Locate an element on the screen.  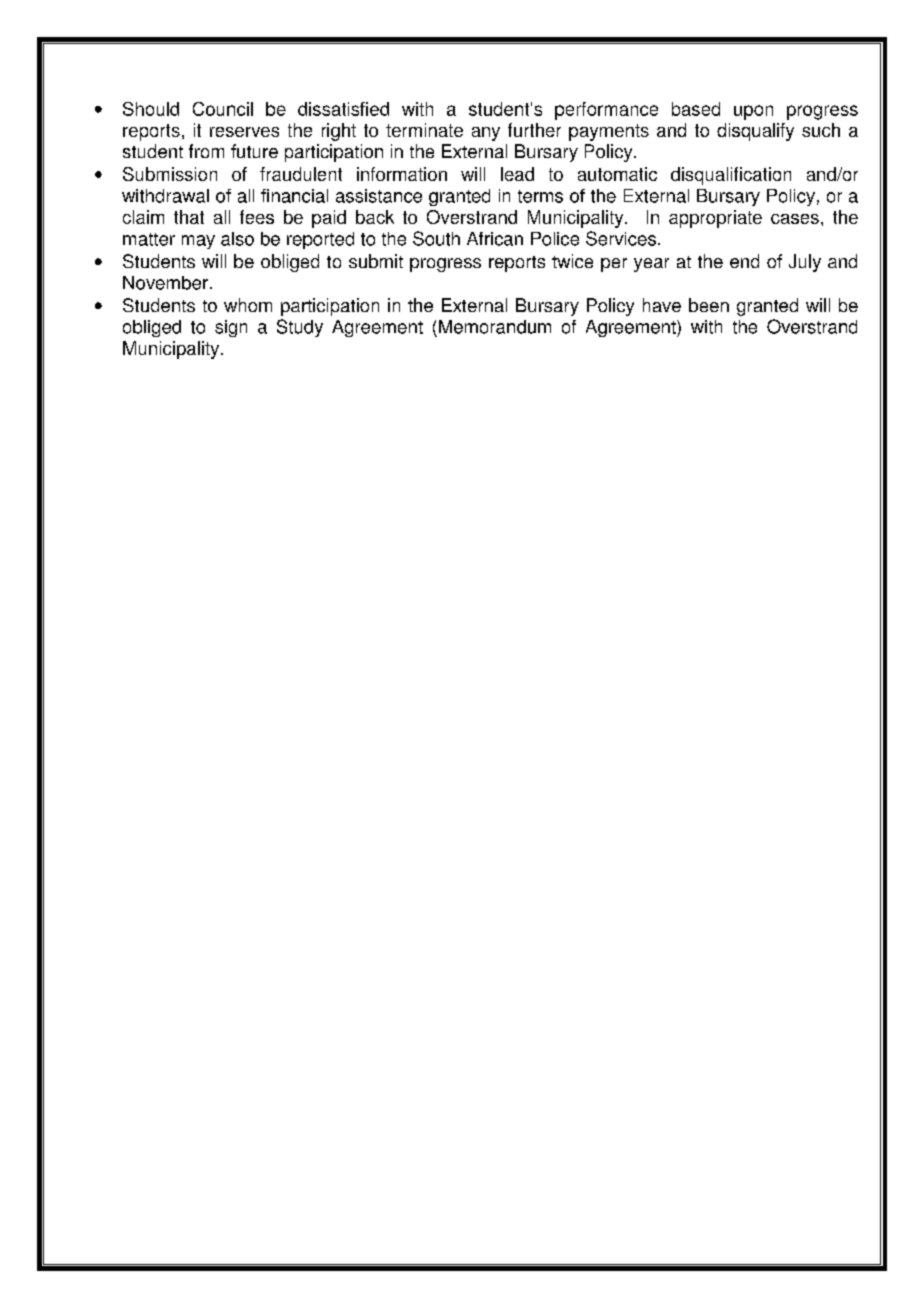
back is located at coordinates (375, 217).
